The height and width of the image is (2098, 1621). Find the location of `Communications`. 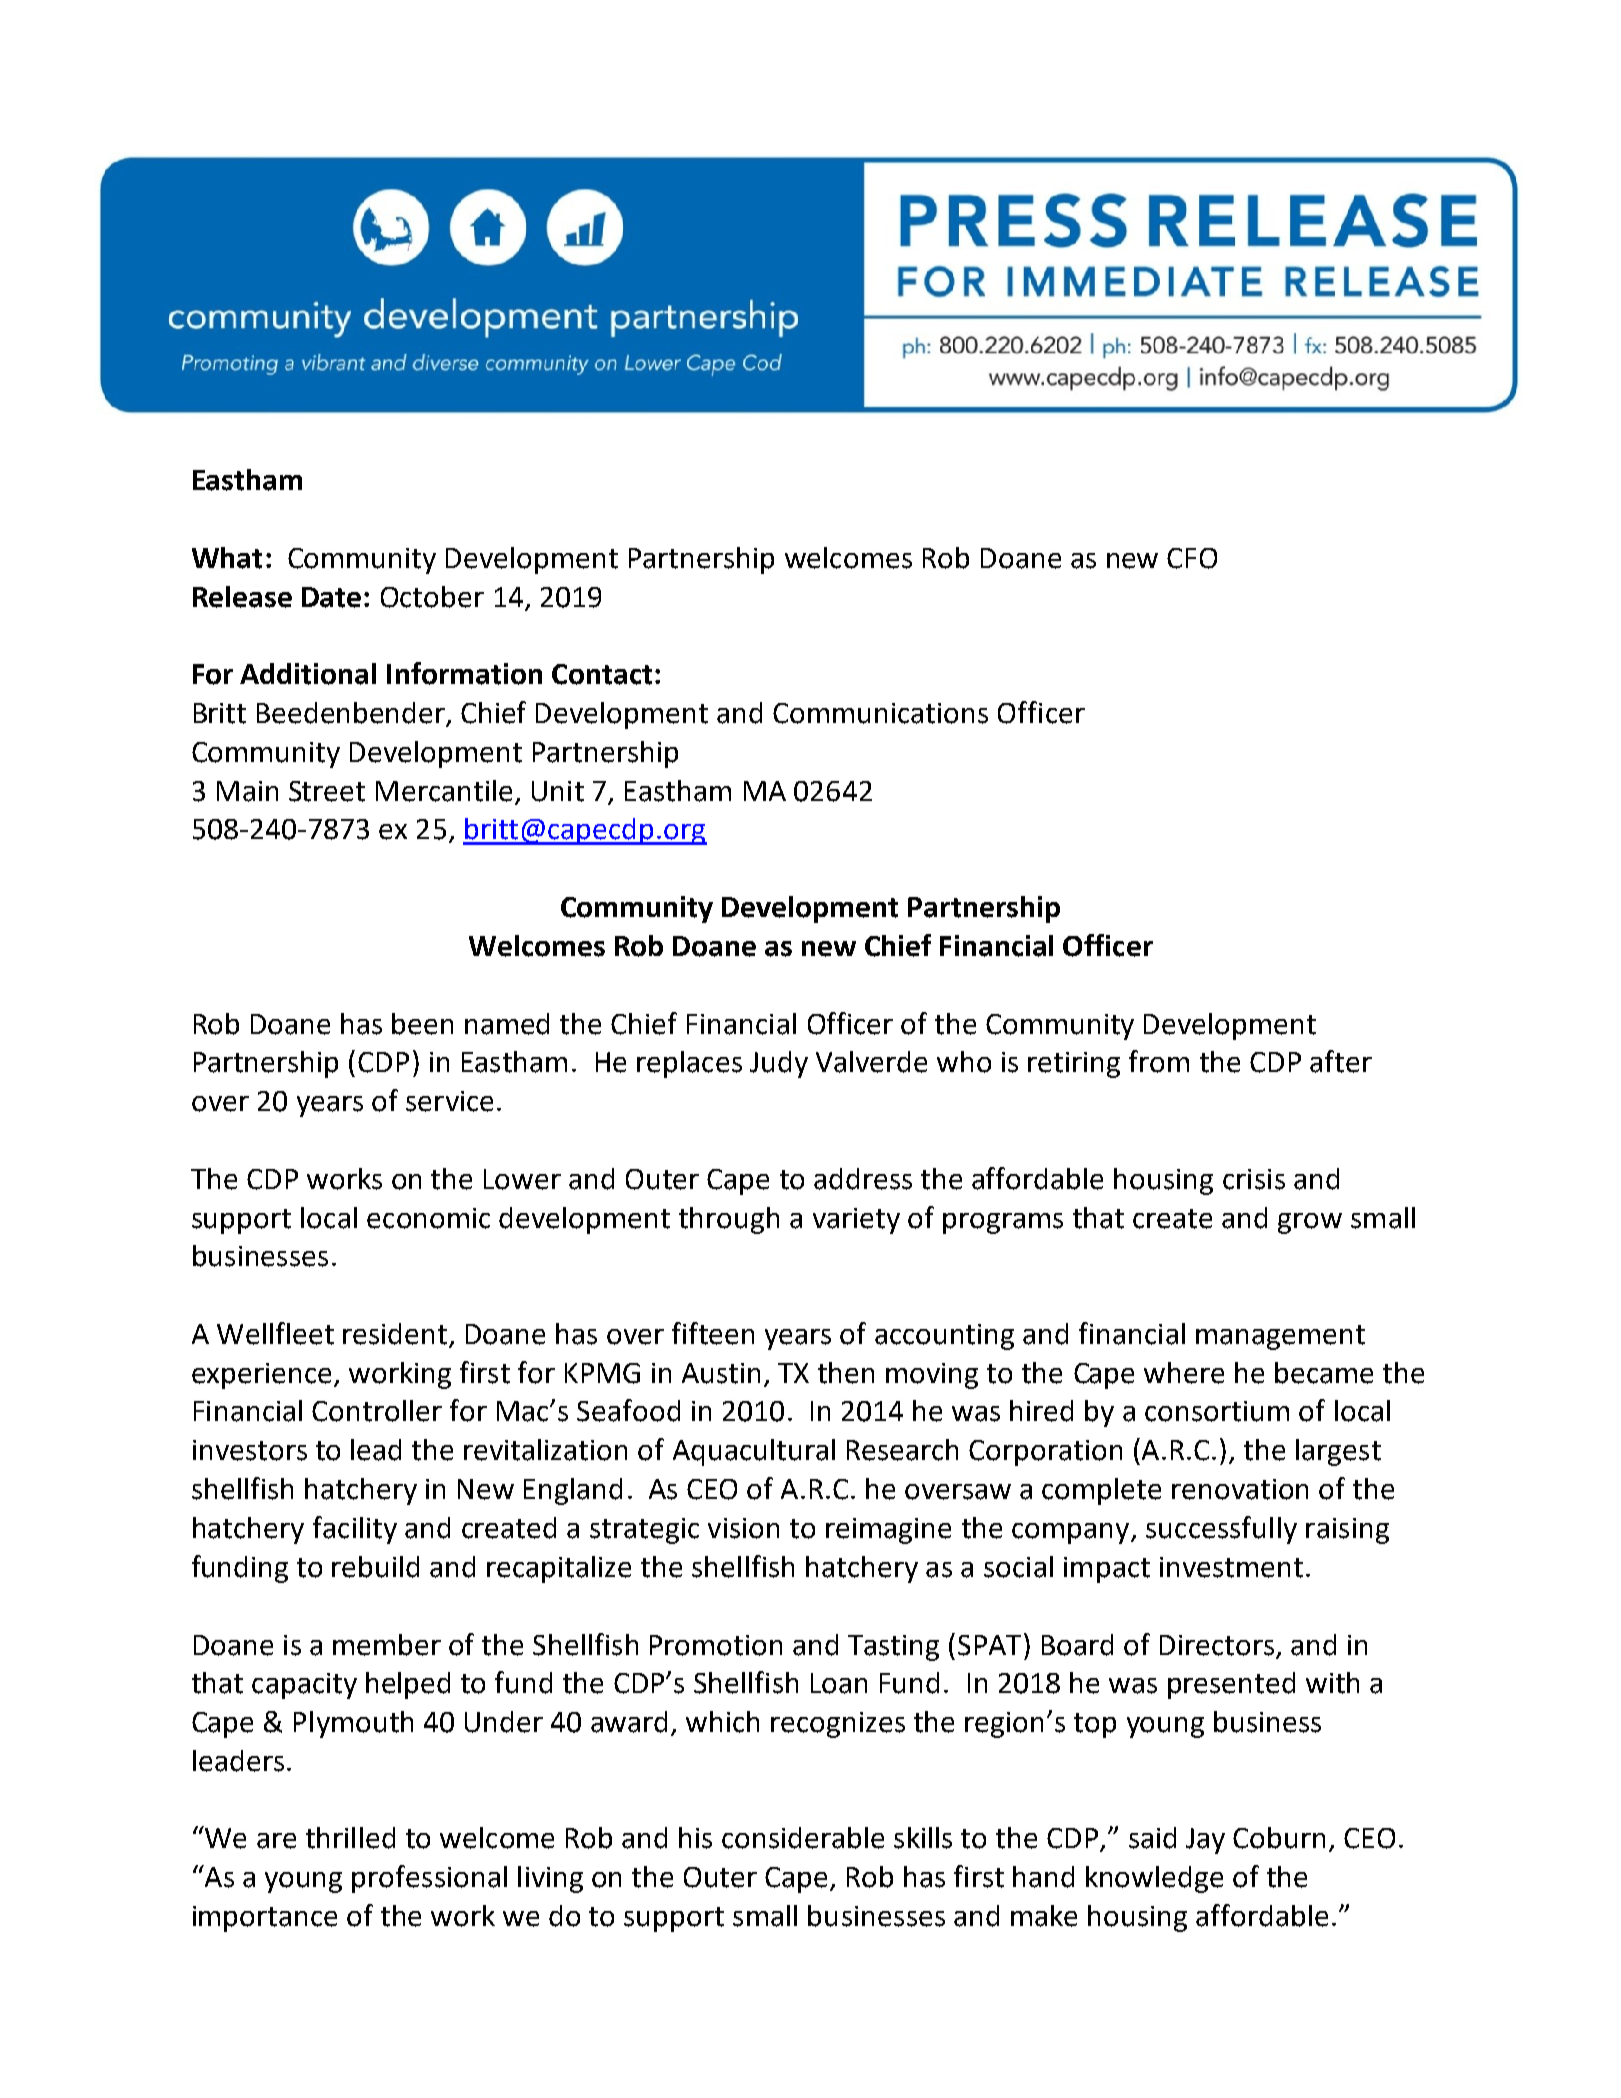

Communications is located at coordinates (880, 713).
